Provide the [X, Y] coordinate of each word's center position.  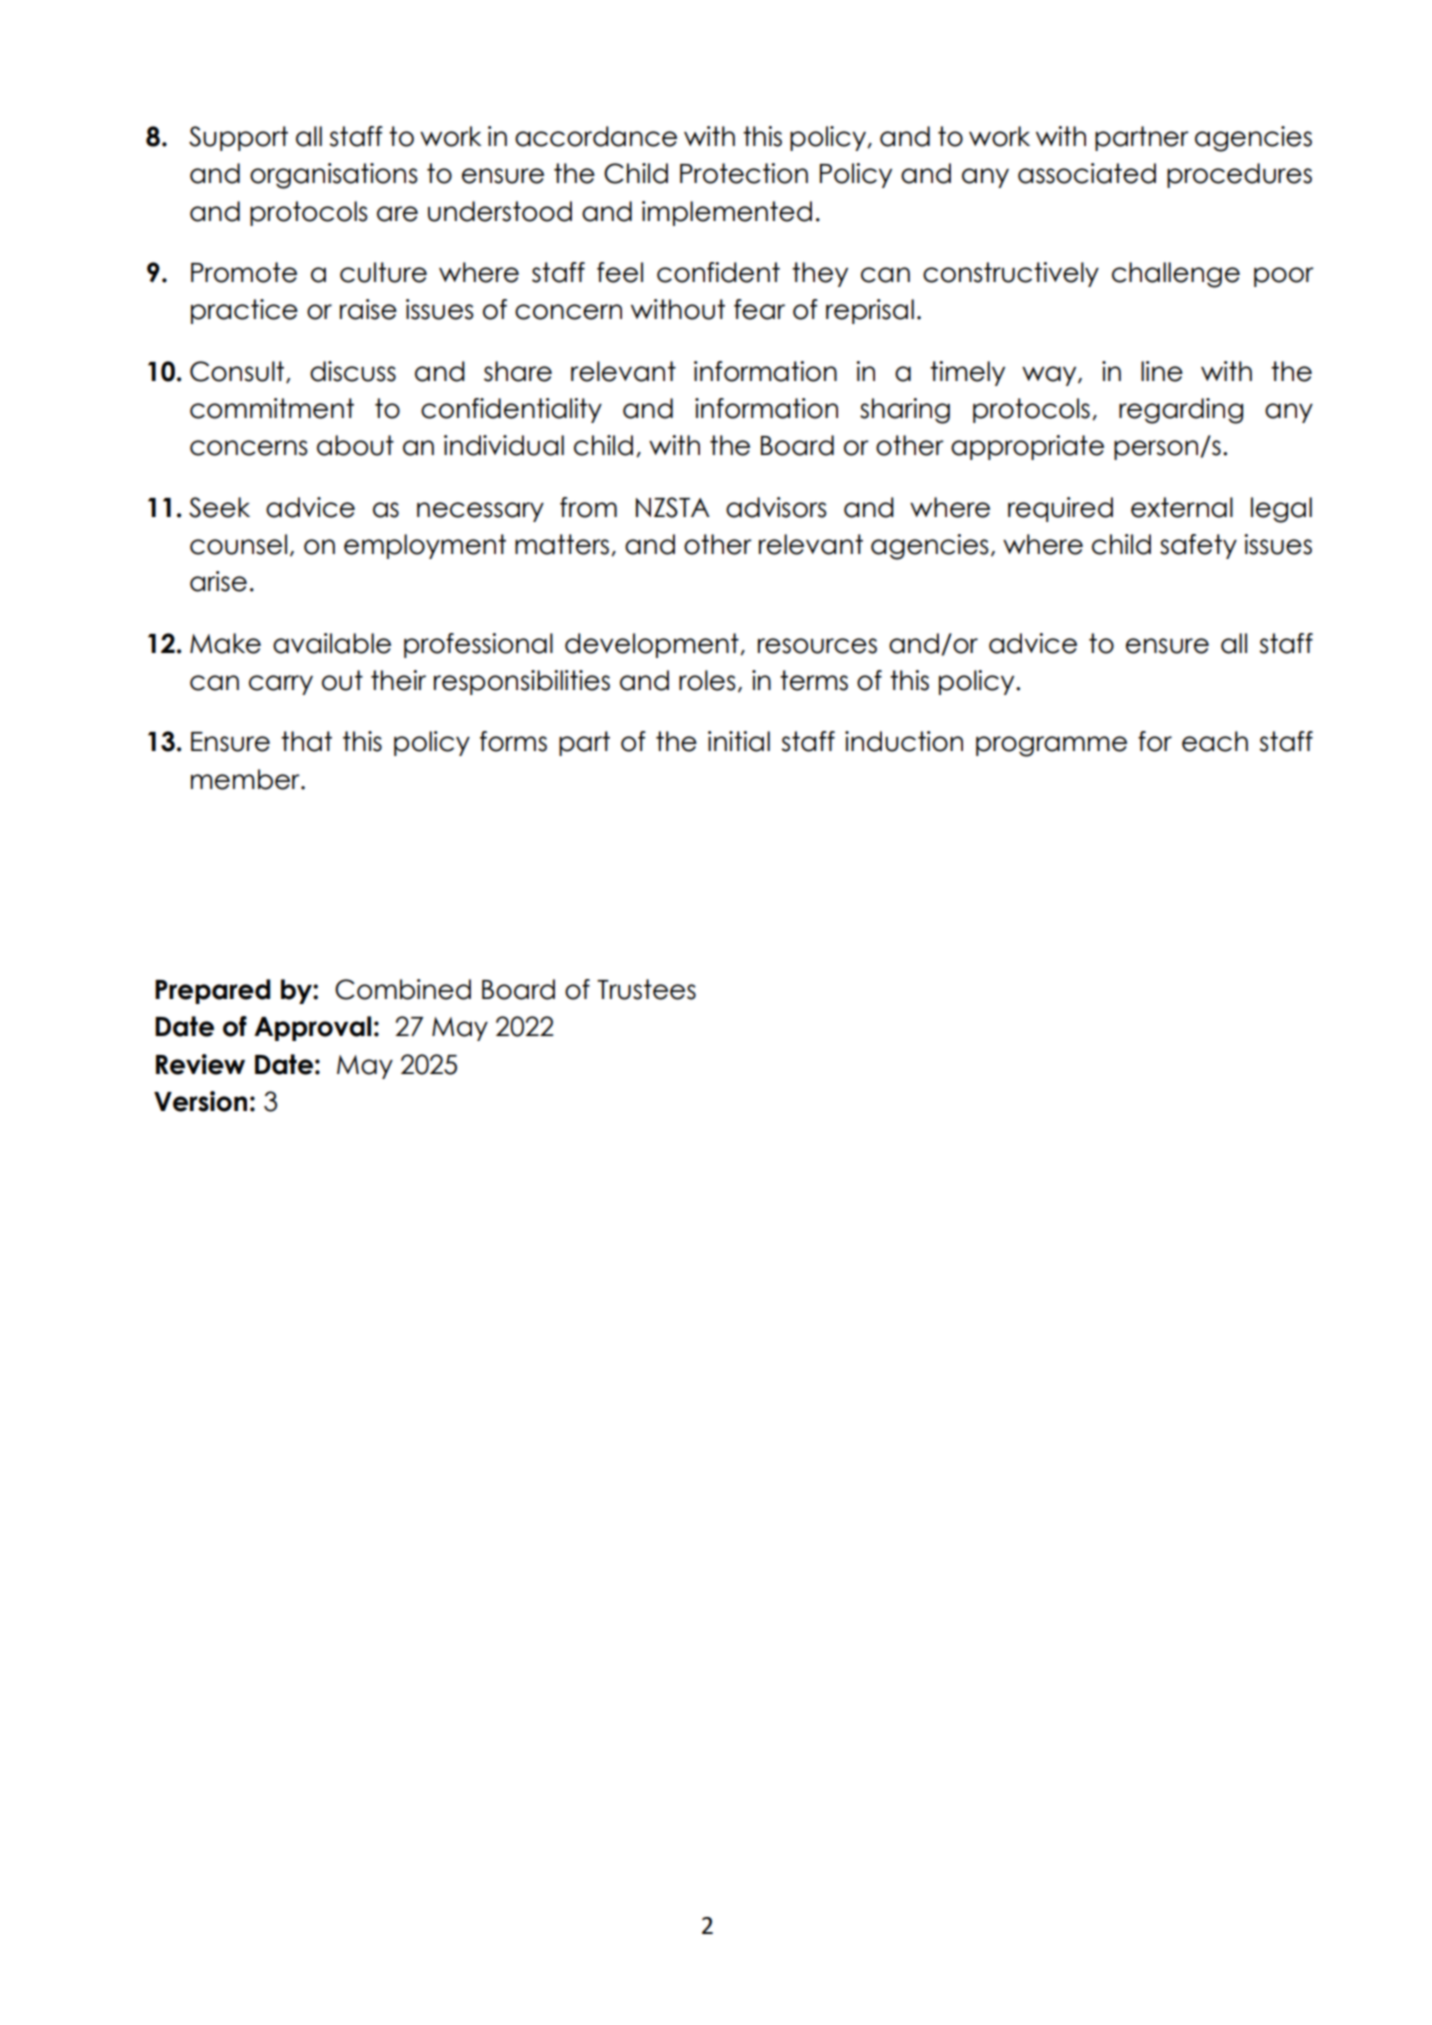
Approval [312, 1028]
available [332, 643]
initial [739, 741]
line [1162, 371]
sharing [905, 411]
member [246, 779]
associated [1087, 173]
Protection [744, 173]
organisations [334, 176]
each [1215, 741]
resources [817, 646]
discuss [353, 371]
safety [1198, 546]
